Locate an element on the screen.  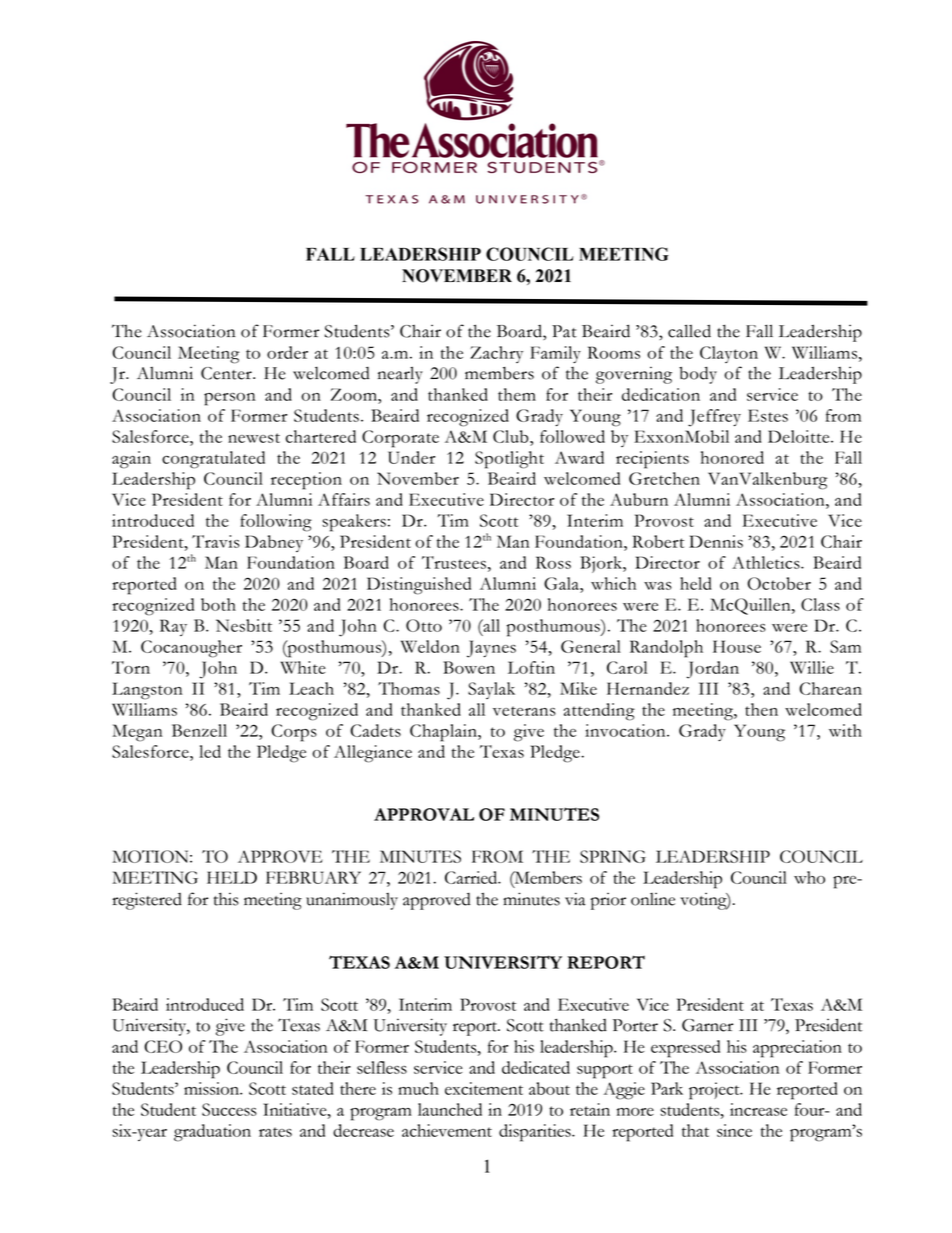
Otto is located at coordinates (424, 625).
